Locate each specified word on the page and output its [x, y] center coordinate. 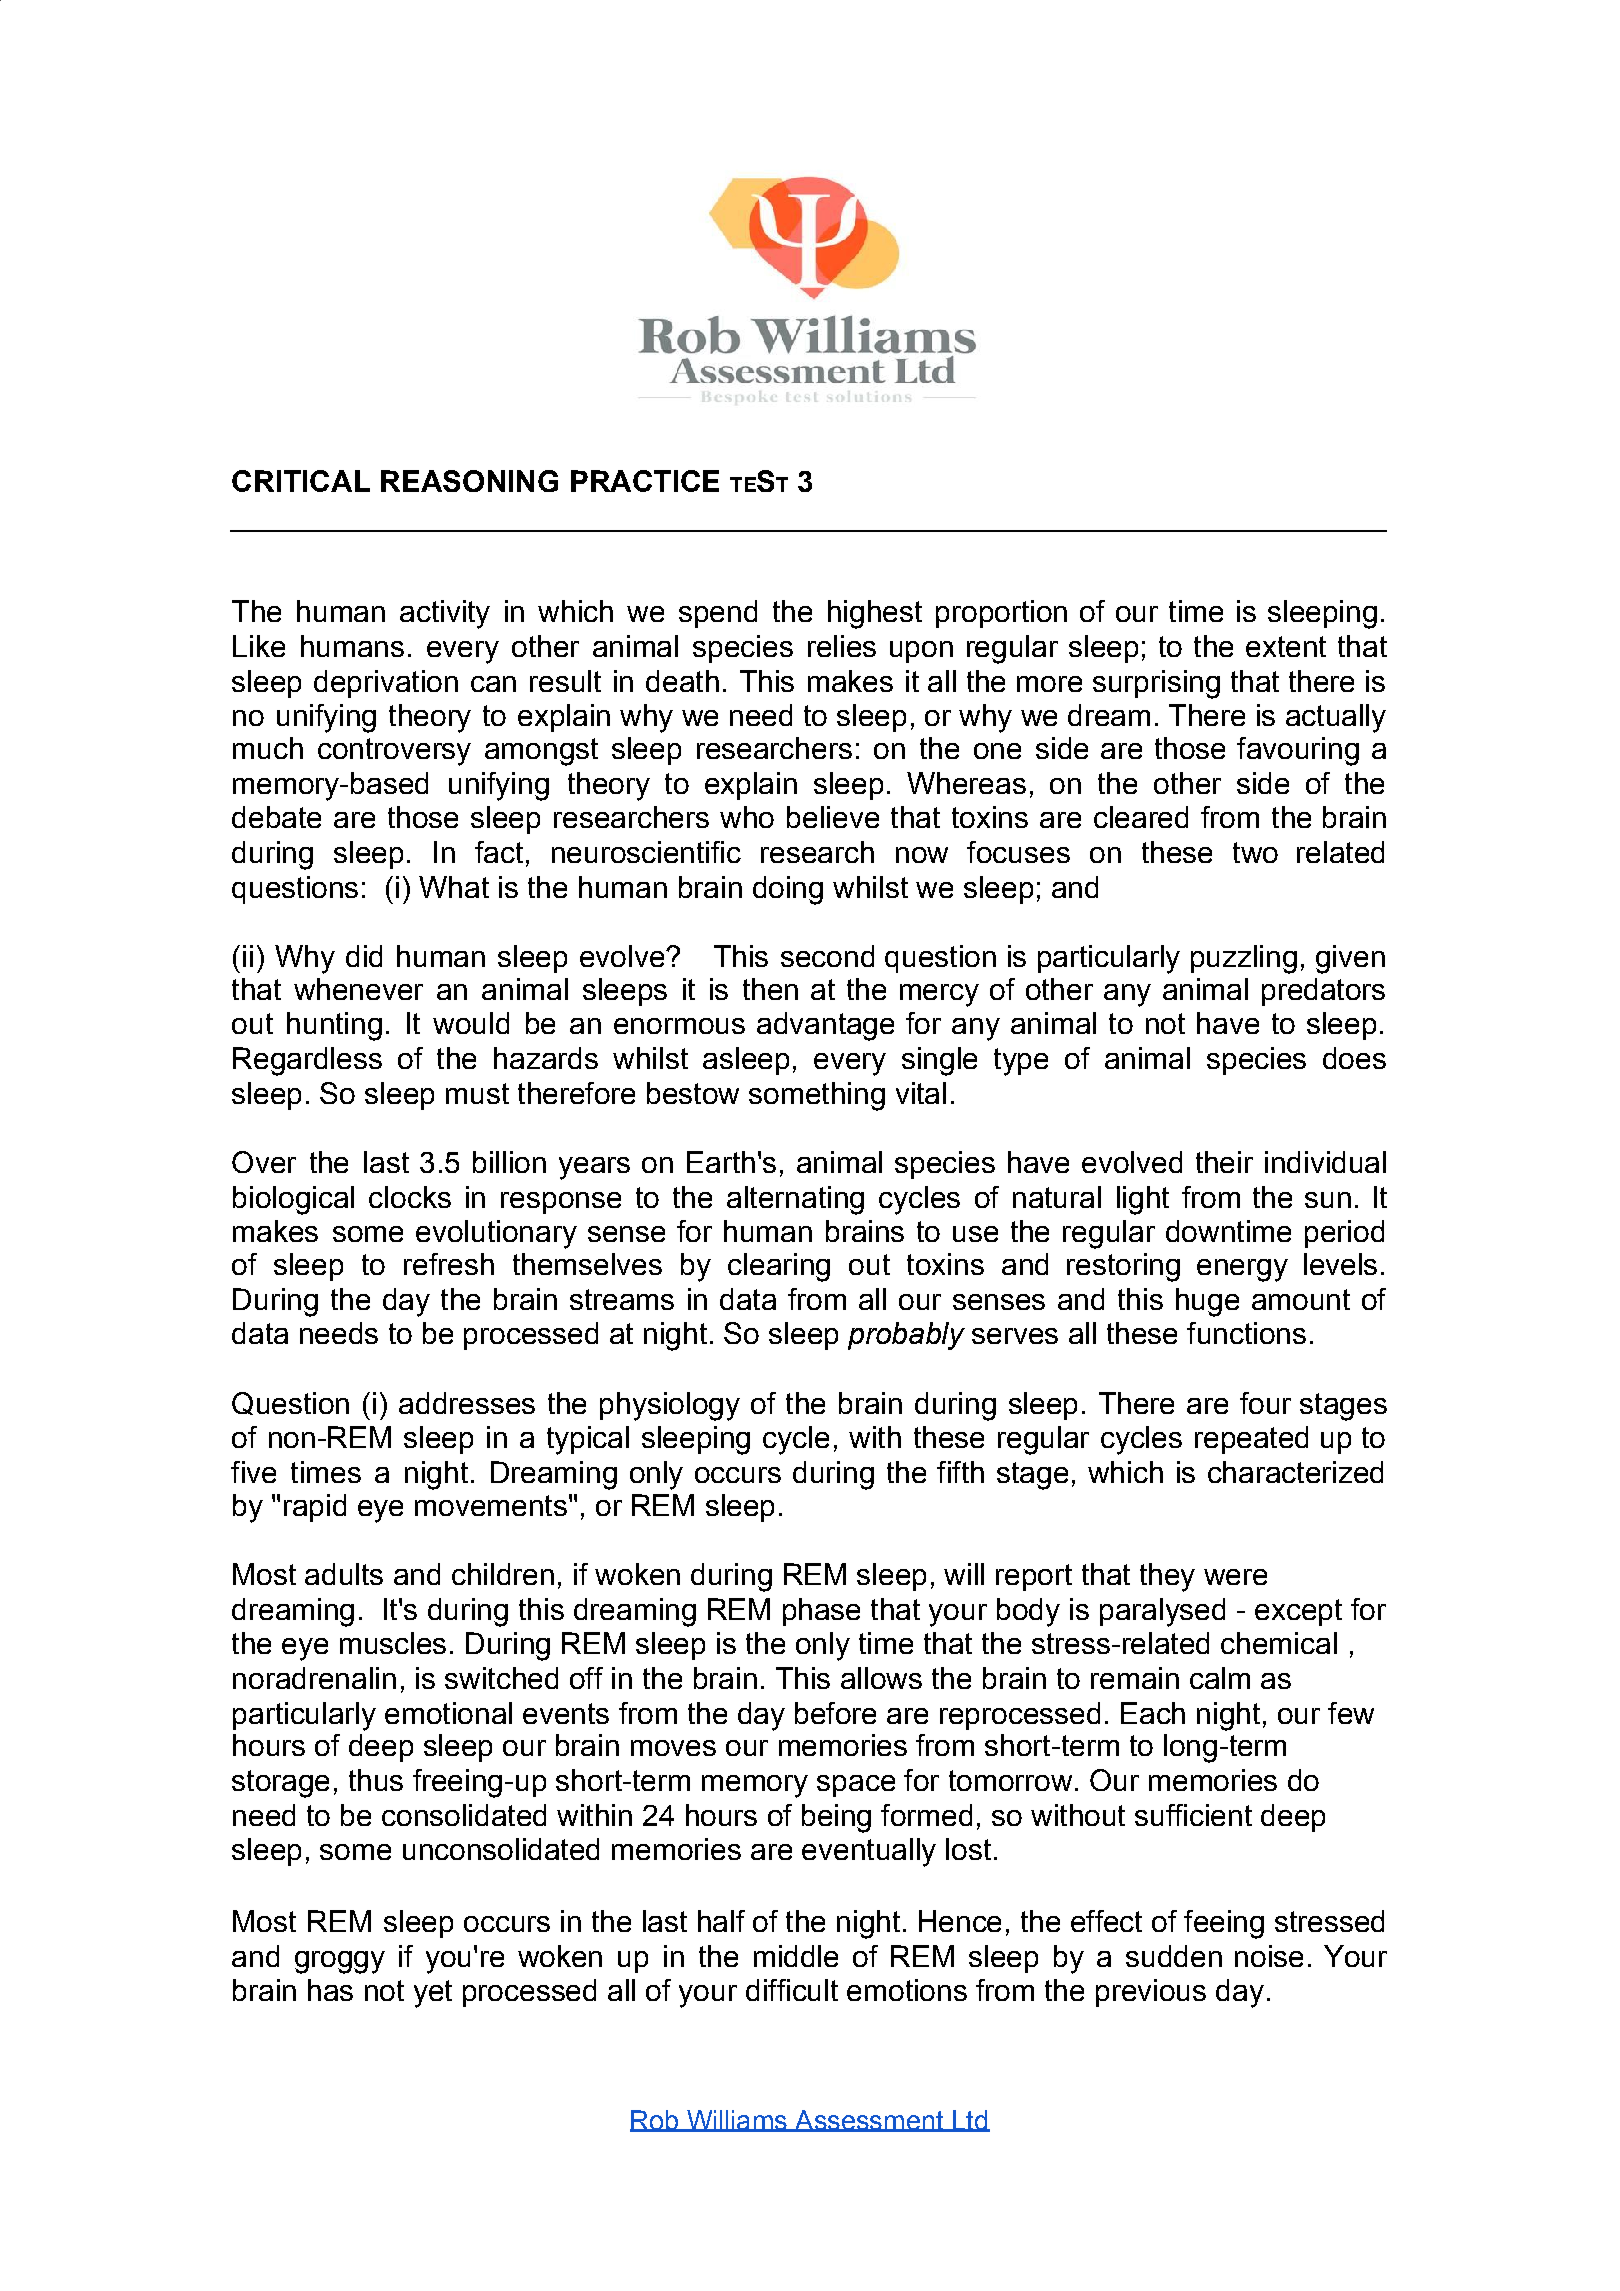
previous [1151, 1993]
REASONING [469, 481]
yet [433, 1994]
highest [875, 614]
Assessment [869, 2121]
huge [1207, 1302]
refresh [449, 1264]
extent [1286, 646]
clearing [779, 1267]
